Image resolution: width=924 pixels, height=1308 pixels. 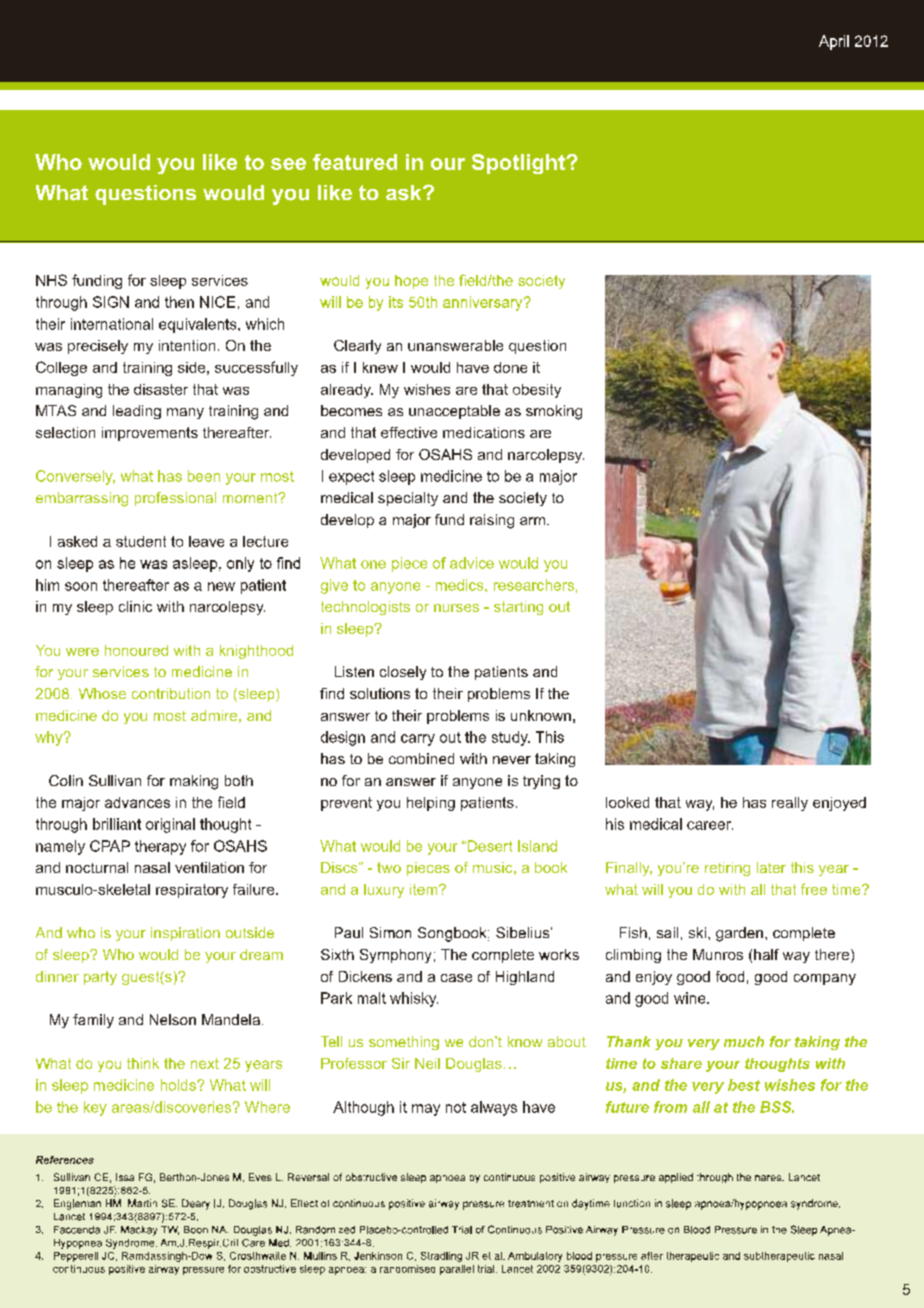 What do you see at coordinates (95, 1108) in the screenshot?
I see `key` at bounding box center [95, 1108].
